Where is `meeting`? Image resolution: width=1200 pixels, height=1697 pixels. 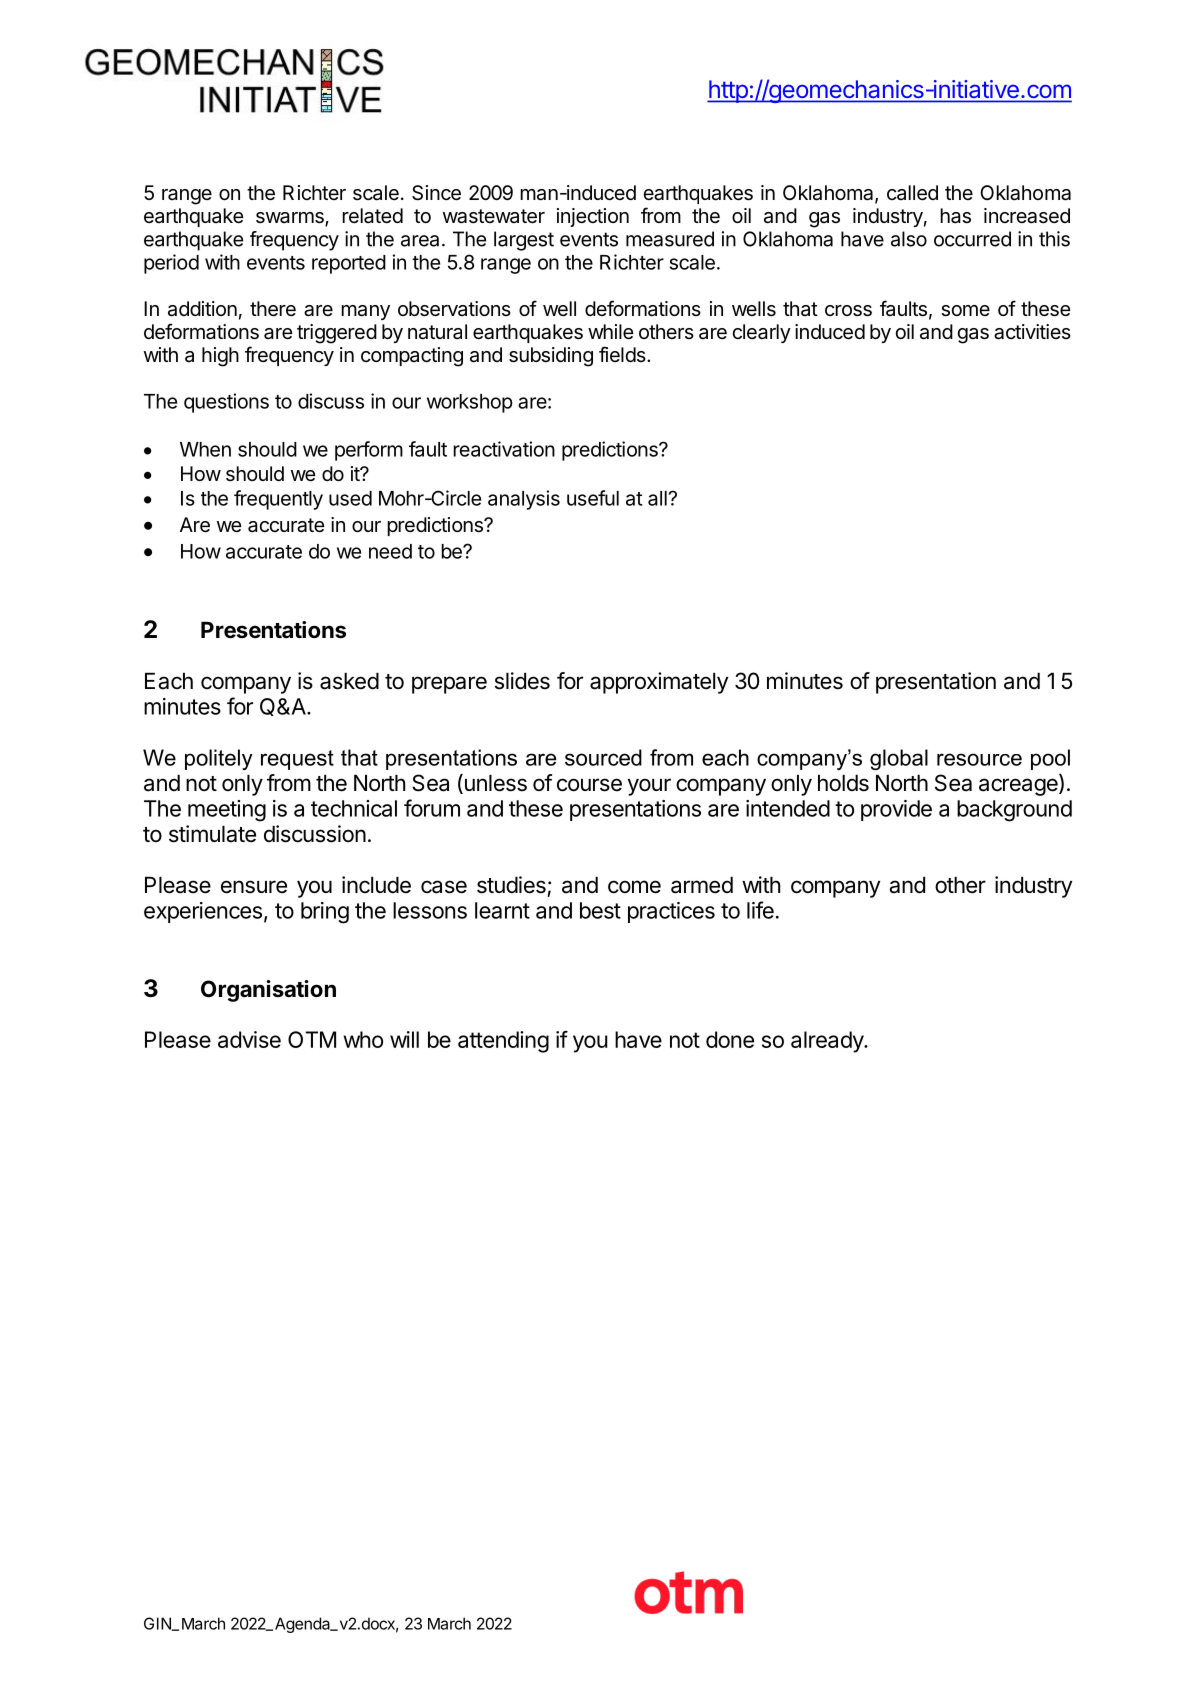 meeting is located at coordinates (227, 811).
